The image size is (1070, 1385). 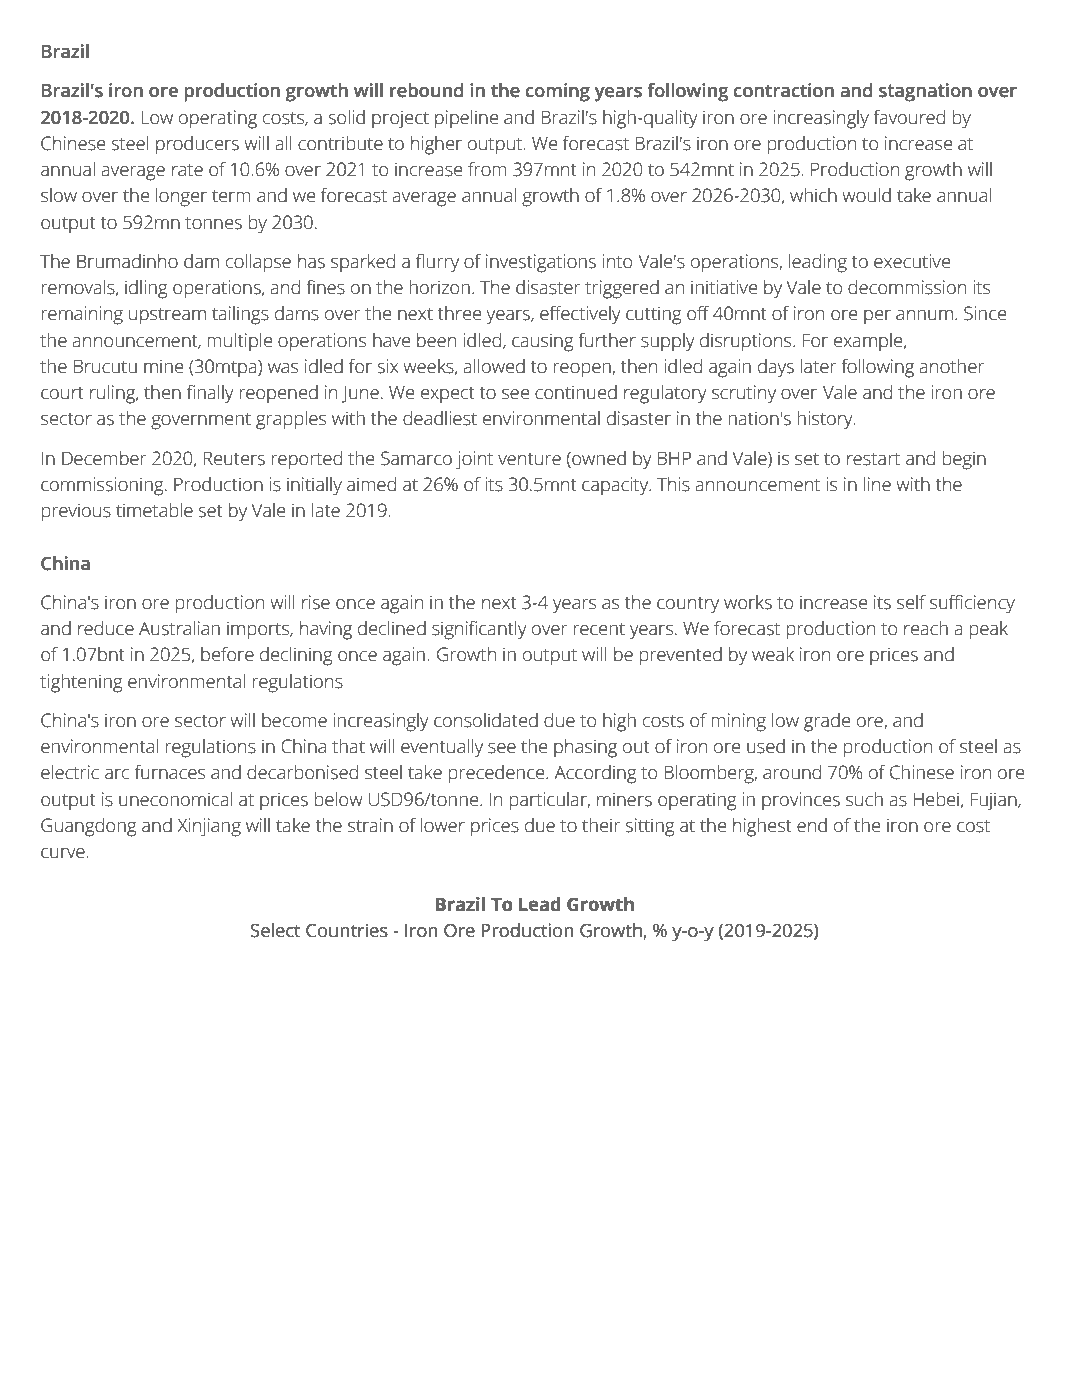 I want to click on producers, so click(x=197, y=145).
